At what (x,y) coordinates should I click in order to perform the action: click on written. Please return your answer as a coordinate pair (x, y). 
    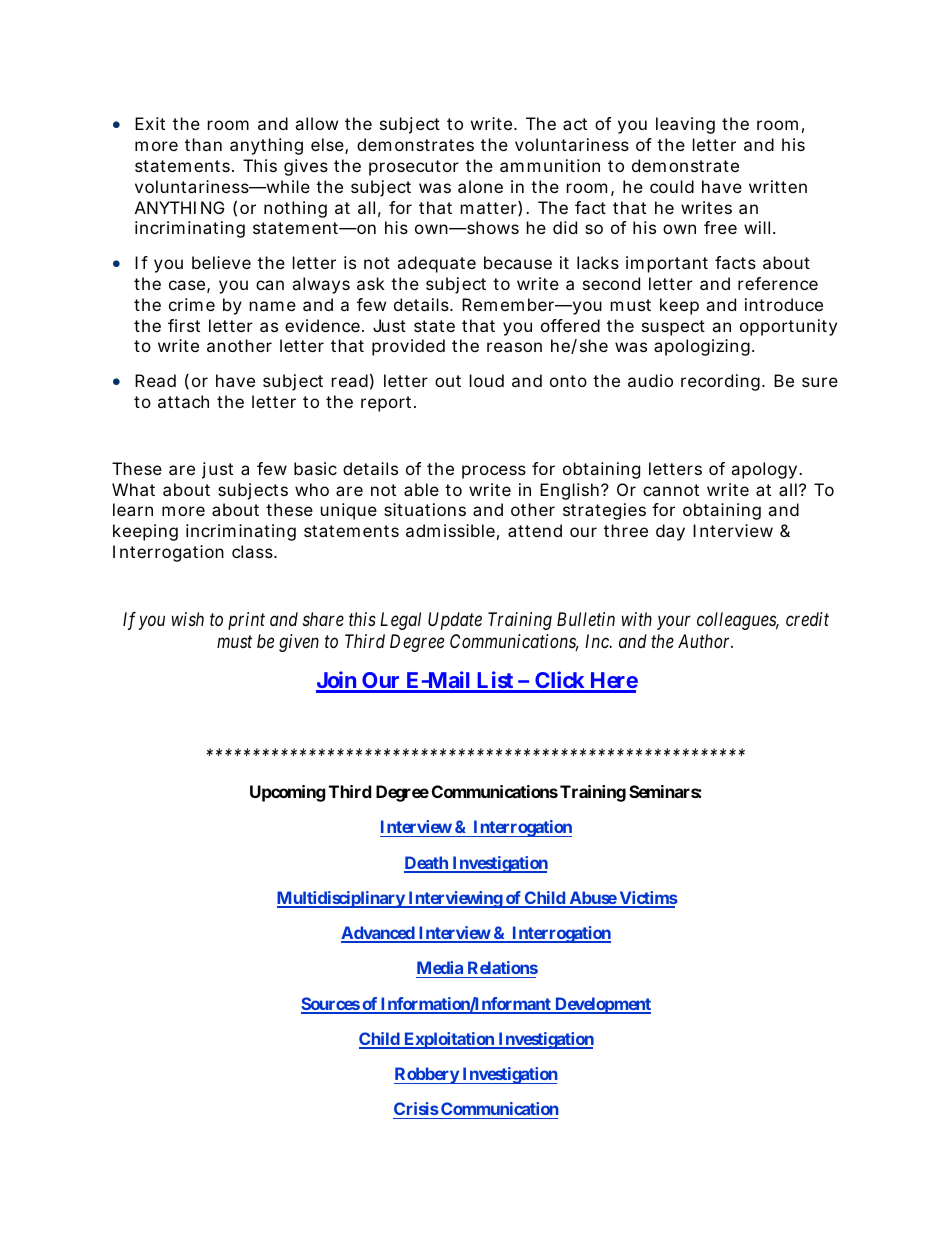
    Looking at the image, I should click on (778, 186).
